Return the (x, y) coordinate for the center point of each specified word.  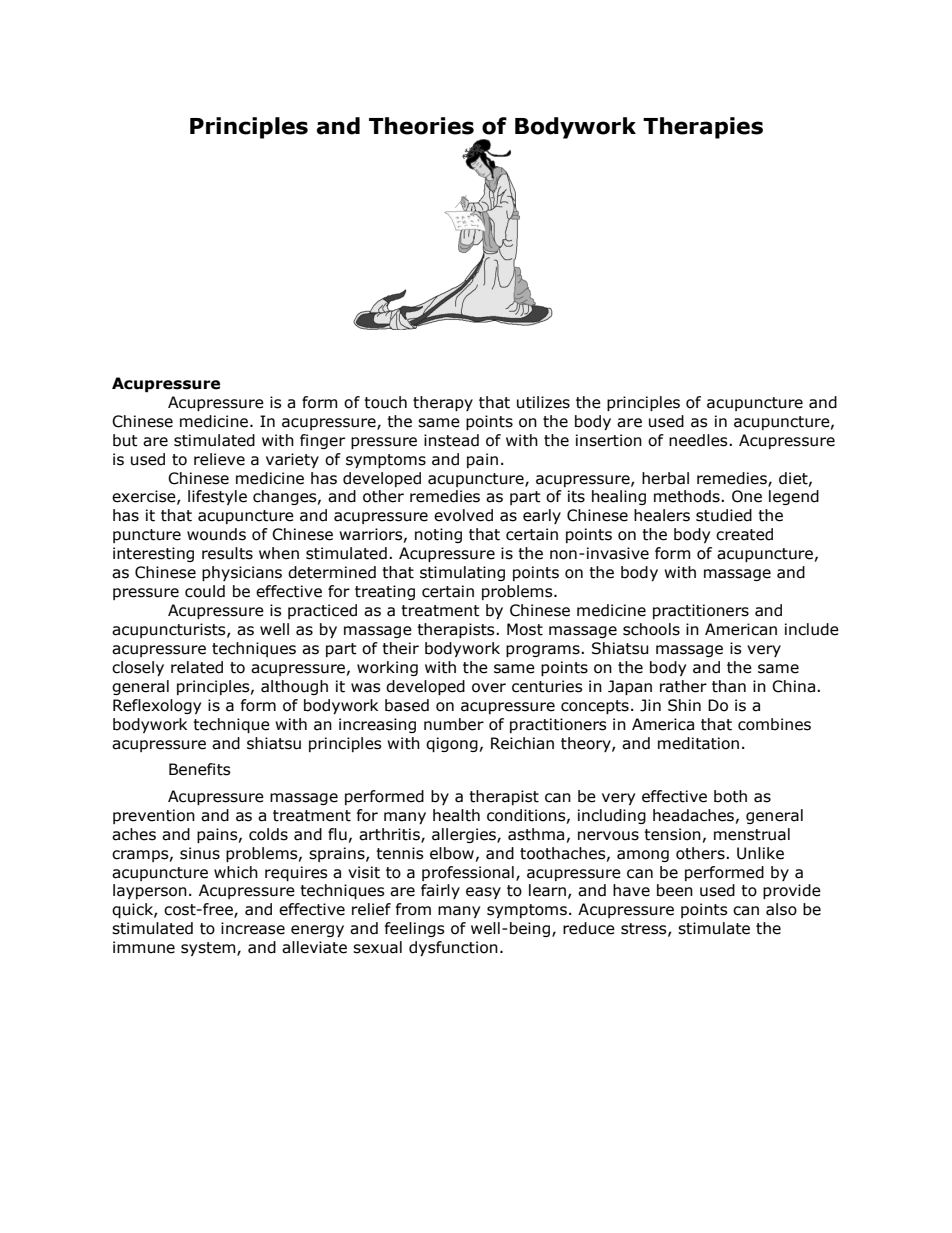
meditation (698, 743)
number (454, 724)
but (125, 440)
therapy (443, 403)
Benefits (200, 769)
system (209, 949)
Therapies (703, 128)
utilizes (543, 402)
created (744, 534)
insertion (609, 440)
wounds (216, 534)
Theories (421, 126)
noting (438, 535)
